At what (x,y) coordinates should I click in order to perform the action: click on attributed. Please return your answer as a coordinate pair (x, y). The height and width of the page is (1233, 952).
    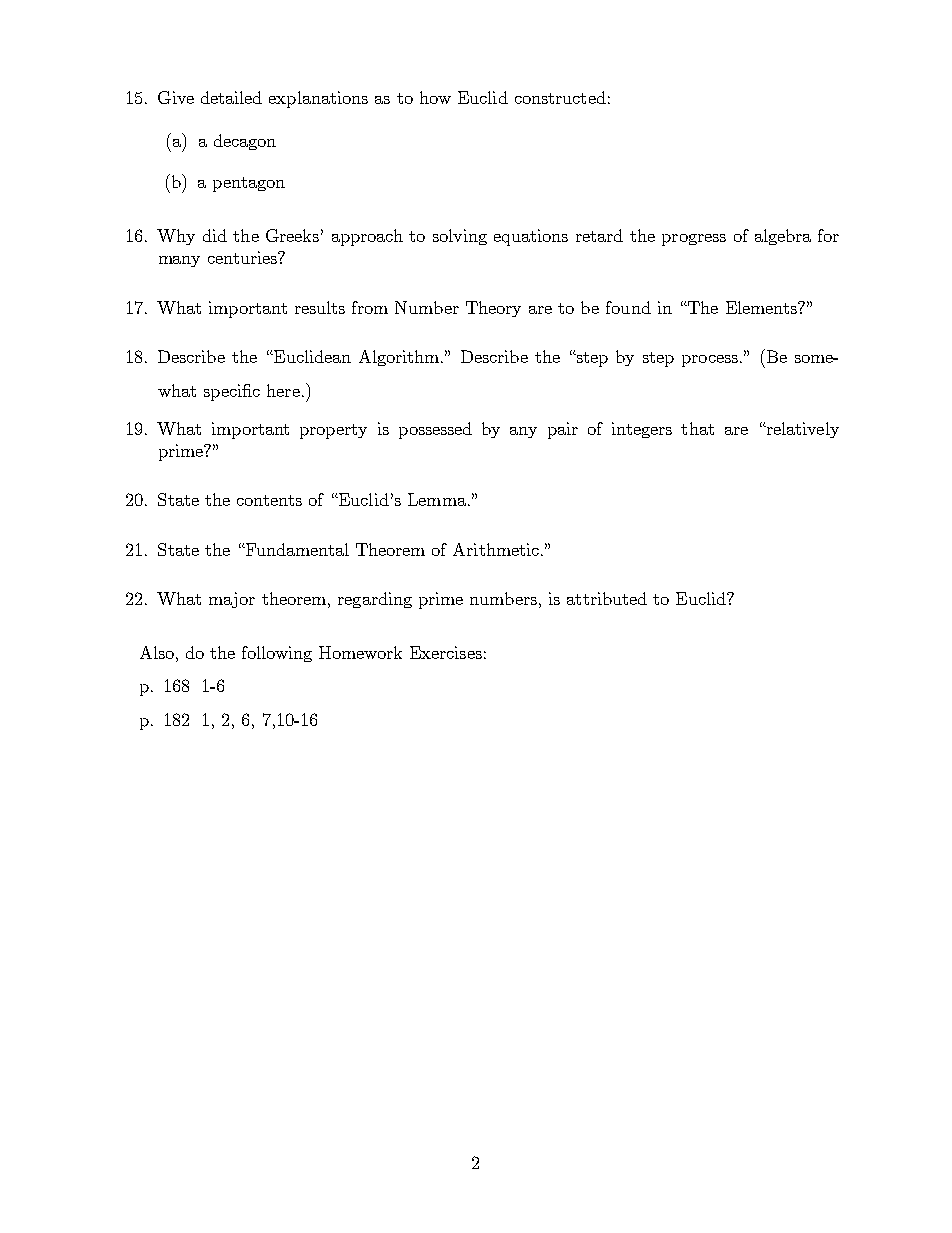
    Looking at the image, I should click on (607, 598).
